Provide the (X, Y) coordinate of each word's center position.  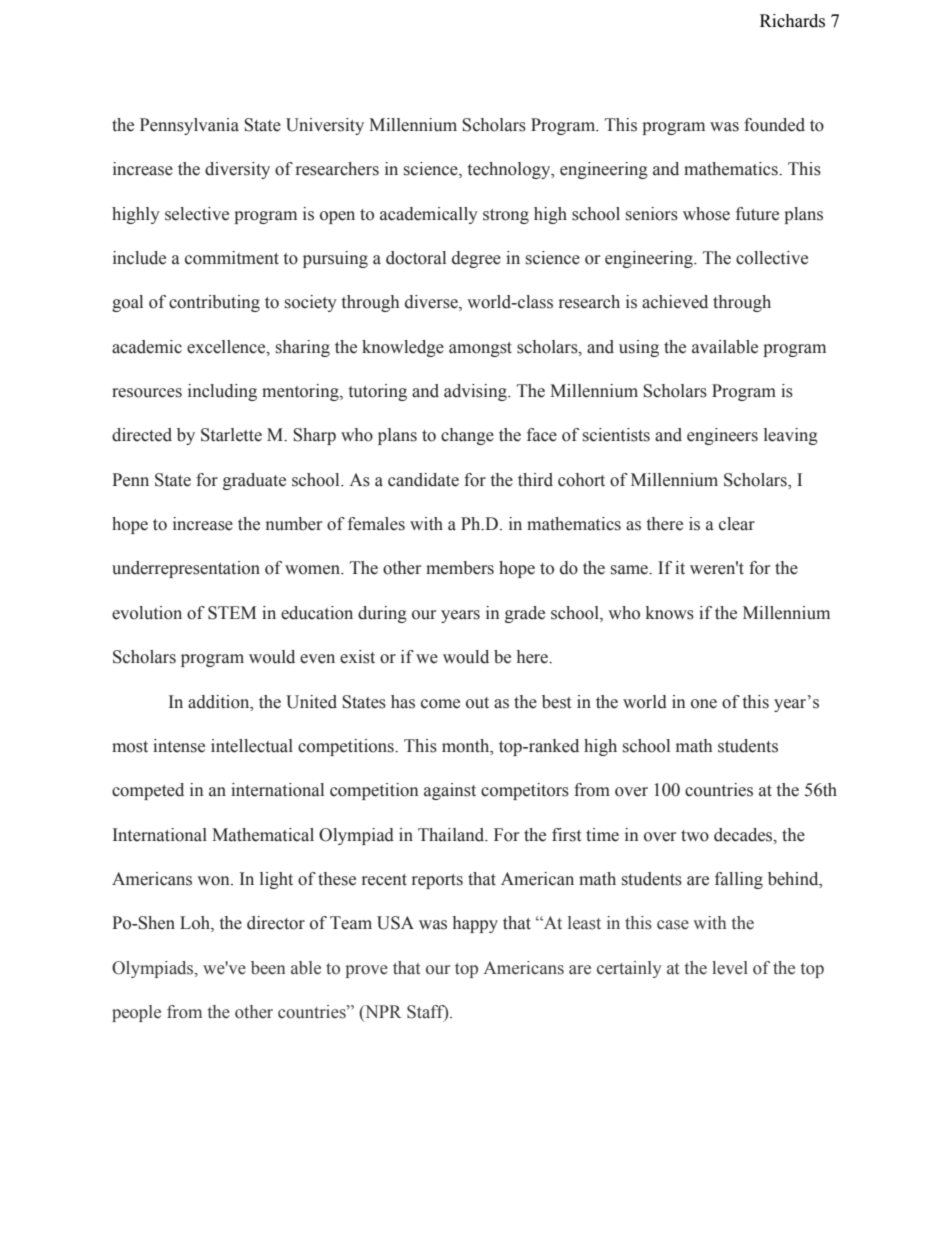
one (704, 704)
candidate (423, 480)
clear (737, 524)
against (450, 791)
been (268, 968)
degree (476, 259)
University (325, 126)
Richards (792, 21)
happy (475, 924)
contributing (214, 303)
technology (510, 170)
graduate (254, 481)
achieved (675, 302)
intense (179, 746)
